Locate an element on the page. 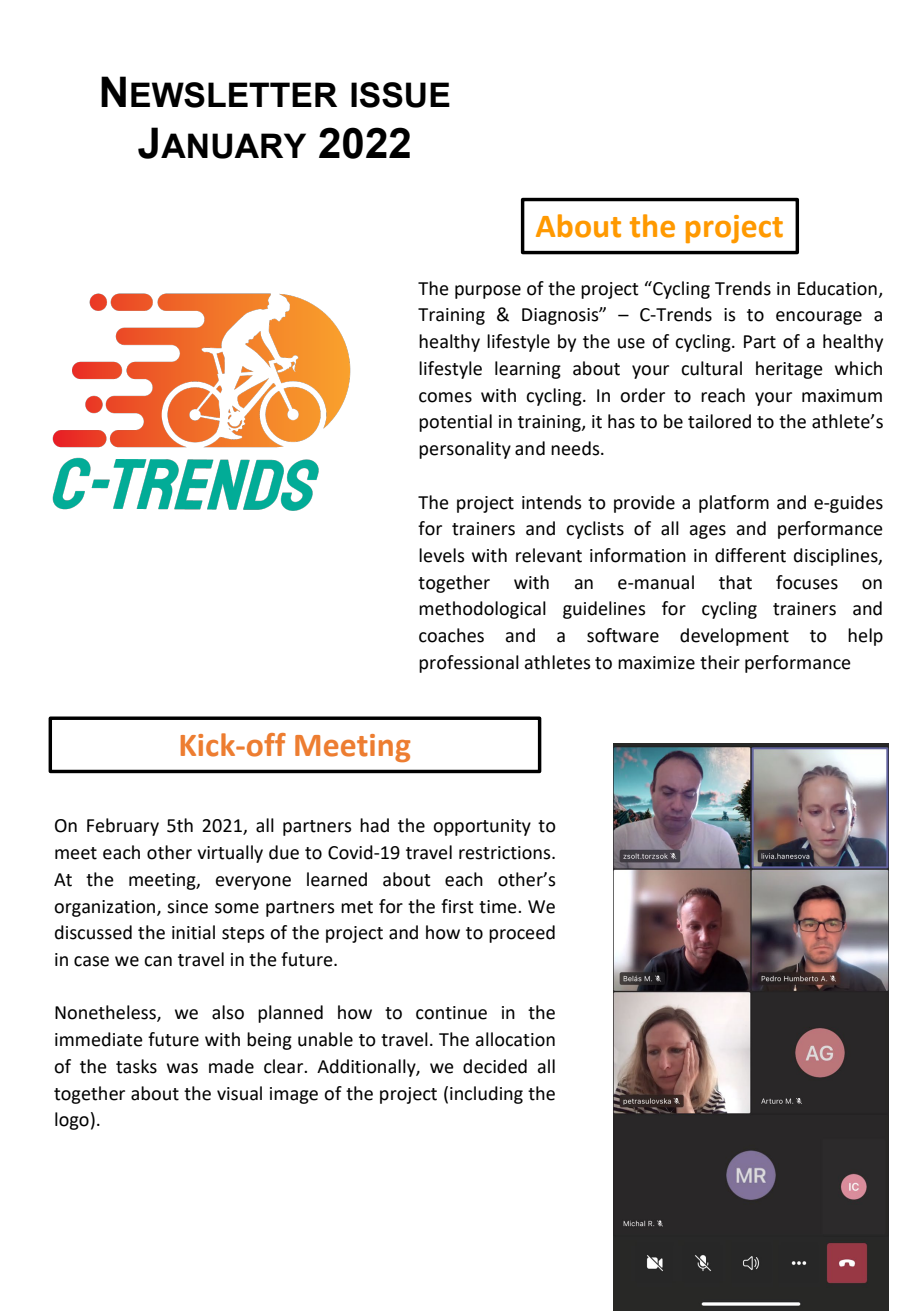 Image resolution: width=911 pixels, height=1316 pixels. ISSUE is located at coordinates (400, 95).
